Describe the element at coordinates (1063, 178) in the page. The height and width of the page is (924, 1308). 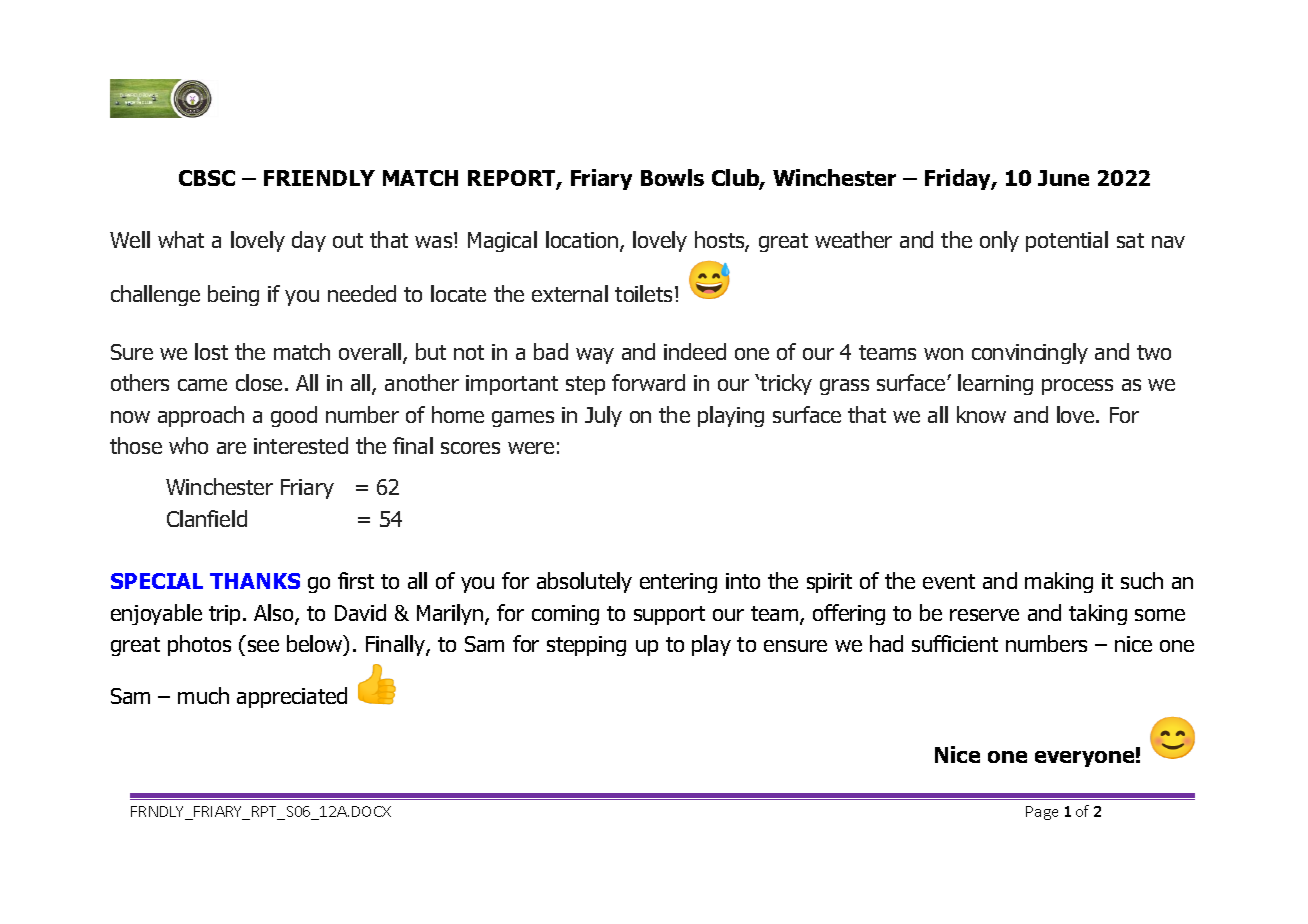
I see `June` at that location.
